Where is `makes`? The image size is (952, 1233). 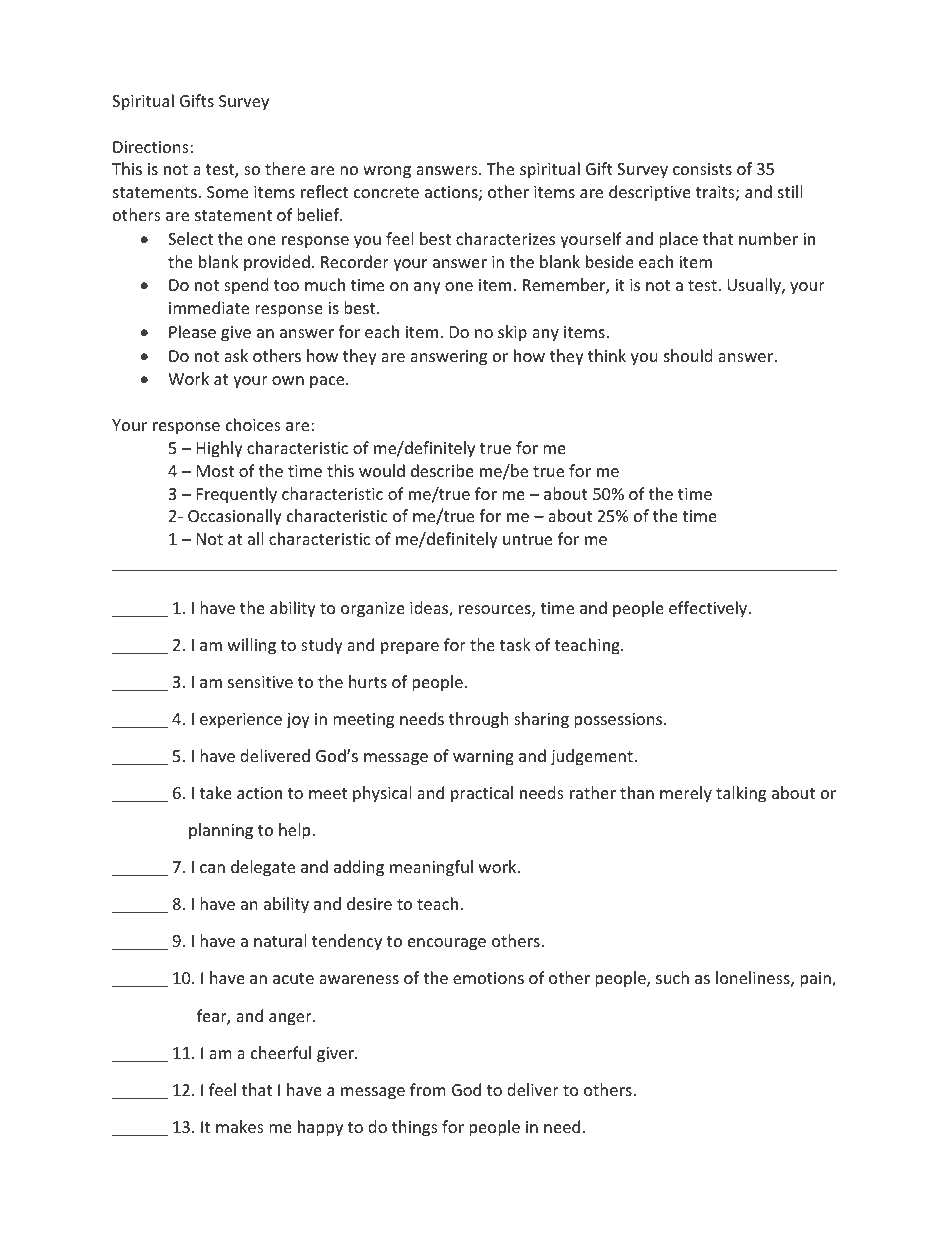
makes is located at coordinates (240, 1126).
